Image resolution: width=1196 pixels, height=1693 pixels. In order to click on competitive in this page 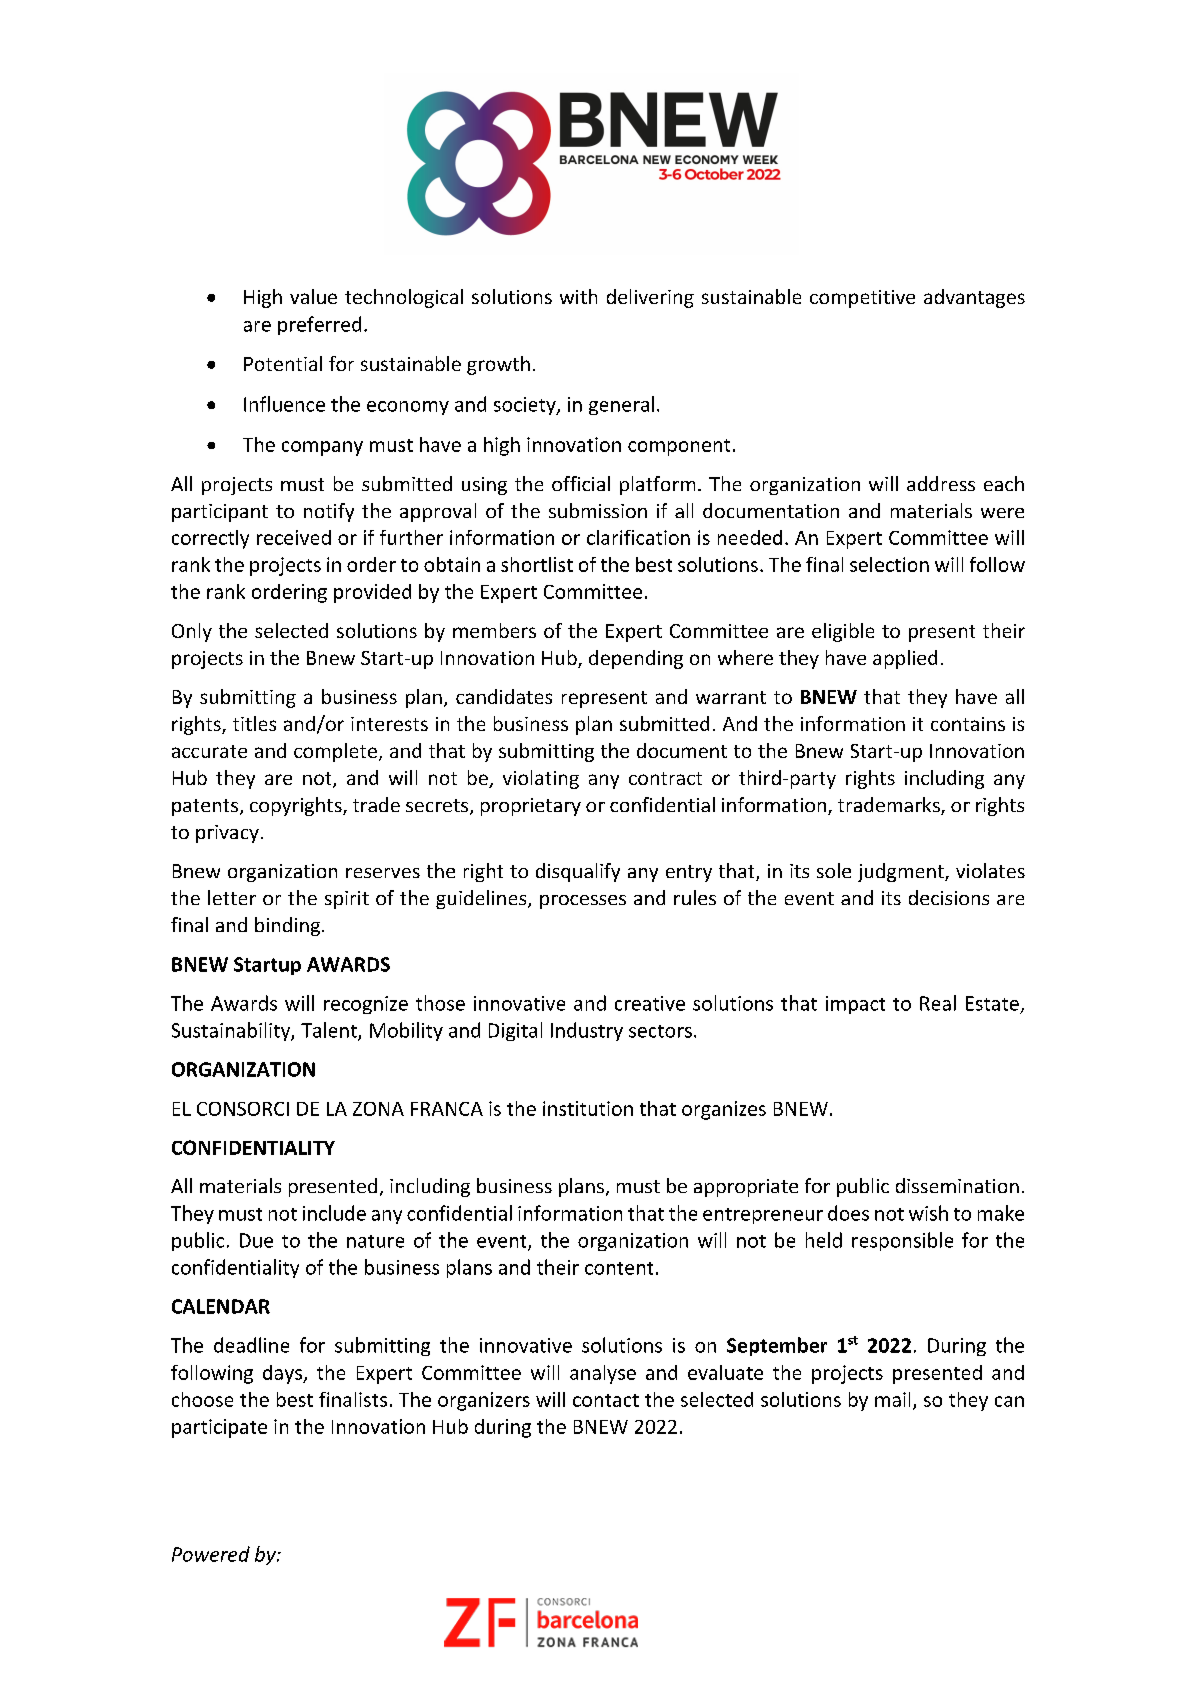, I will do `click(862, 299)`.
